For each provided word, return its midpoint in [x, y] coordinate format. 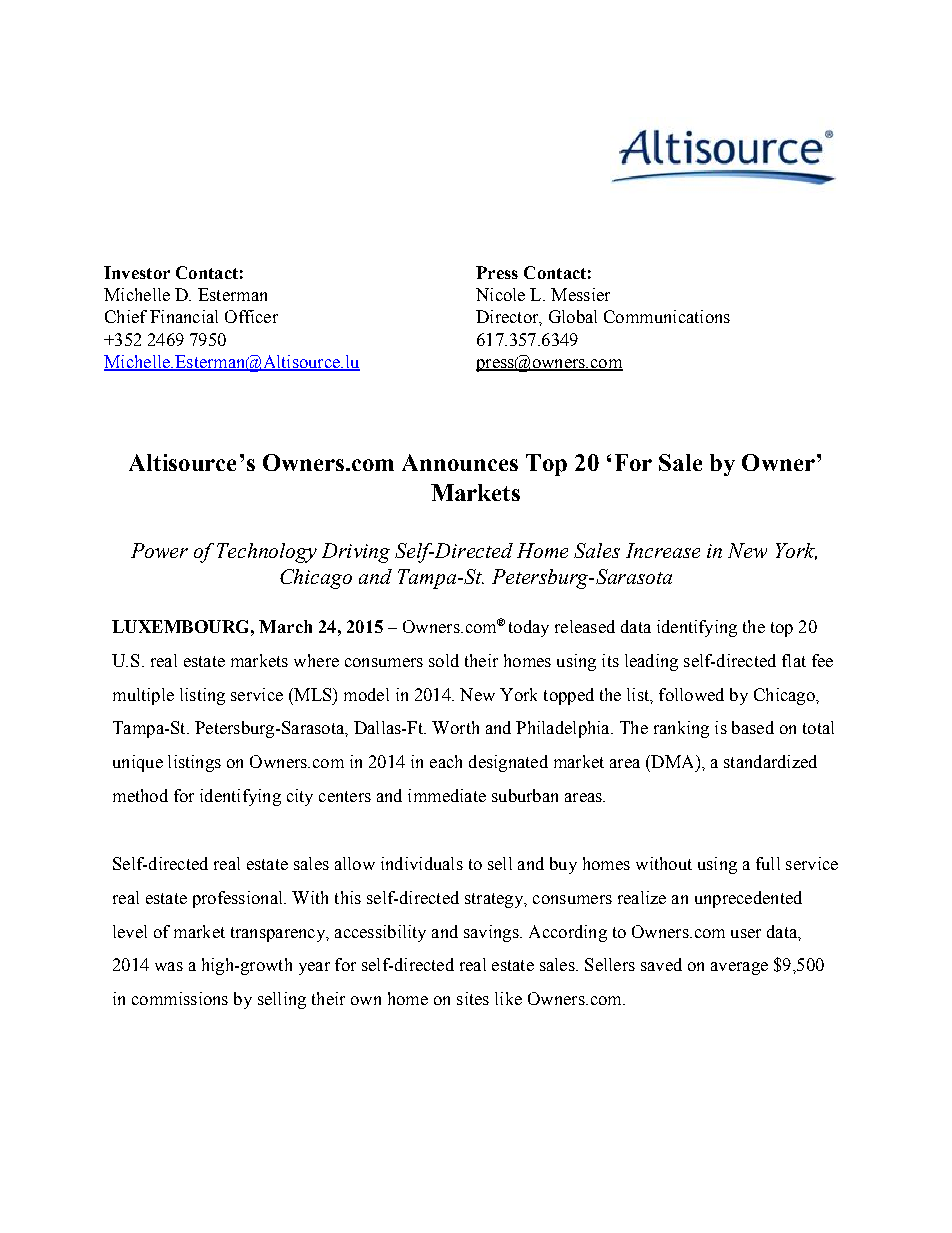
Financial [184, 316]
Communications [667, 316]
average [739, 968]
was [169, 966]
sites [473, 998]
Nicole [500, 294]
